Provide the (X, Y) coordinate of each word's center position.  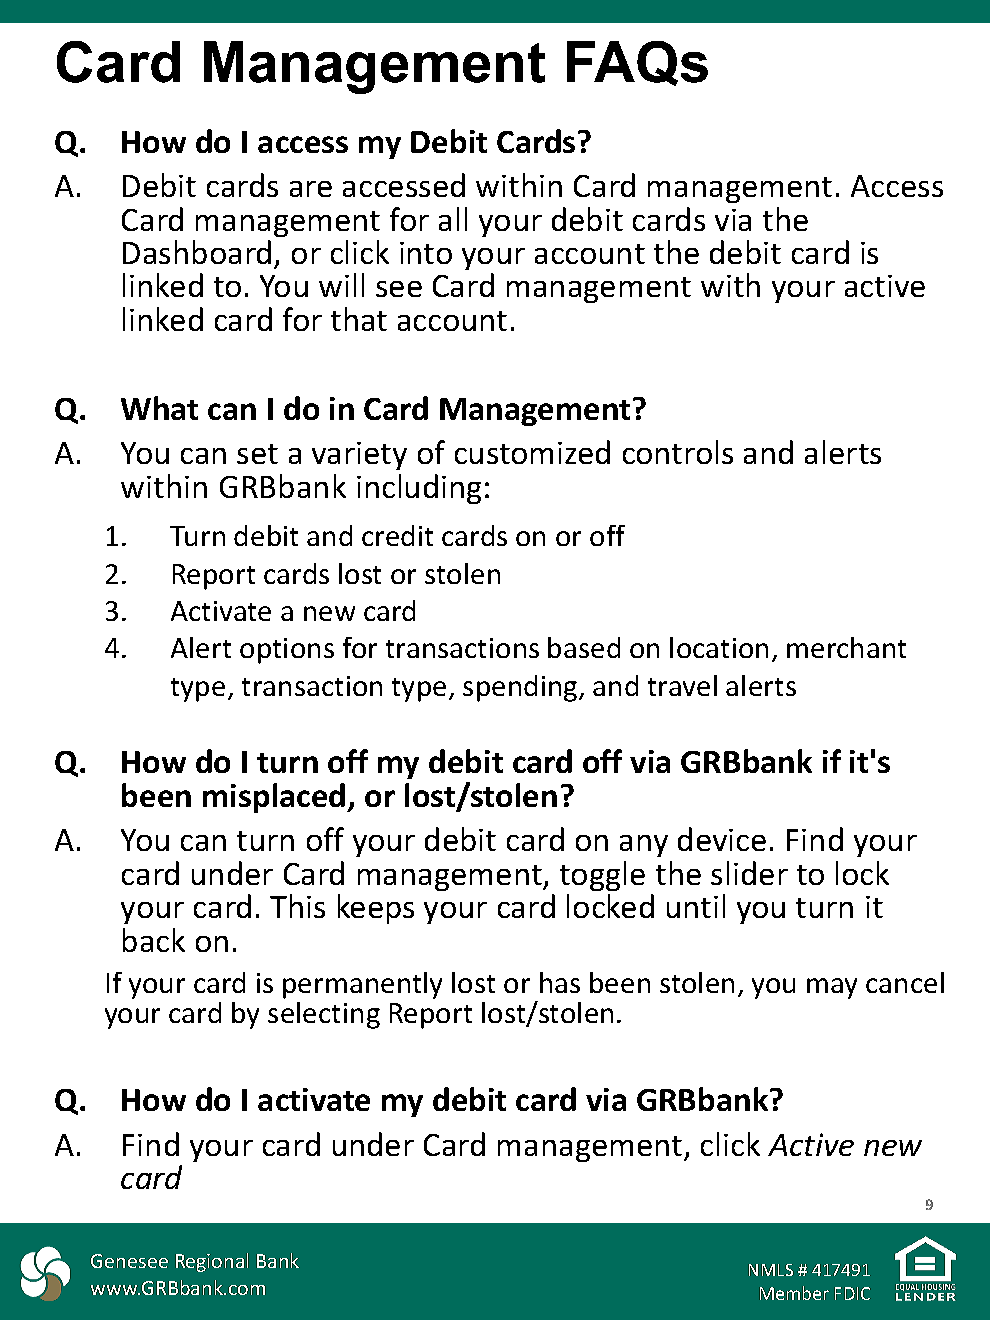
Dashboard (197, 252)
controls (678, 452)
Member (794, 1293)
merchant (846, 647)
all (453, 219)
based (584, 647)
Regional (212, 1262)
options (287, 651)
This (297, 906)
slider (749, 873)
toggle (602, 876)
